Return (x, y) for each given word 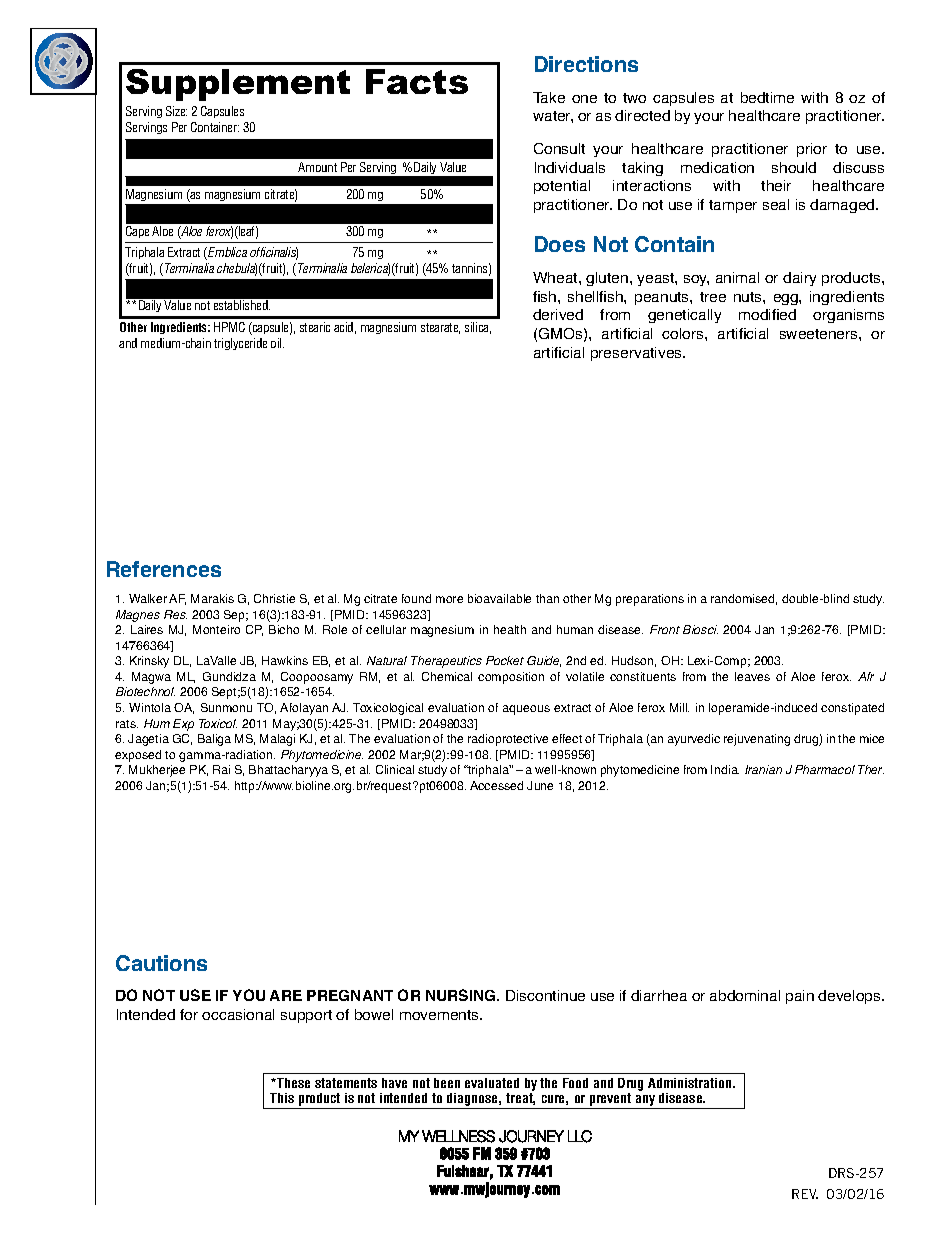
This (282, 1098)
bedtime (767, 97)
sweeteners (820, 334)
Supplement (238, 85)
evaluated (492, 1083)
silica (478, 328)
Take (549, 97)
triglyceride (240, 344)
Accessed (496, 785)
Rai (221, 769)
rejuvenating (757, 740)
